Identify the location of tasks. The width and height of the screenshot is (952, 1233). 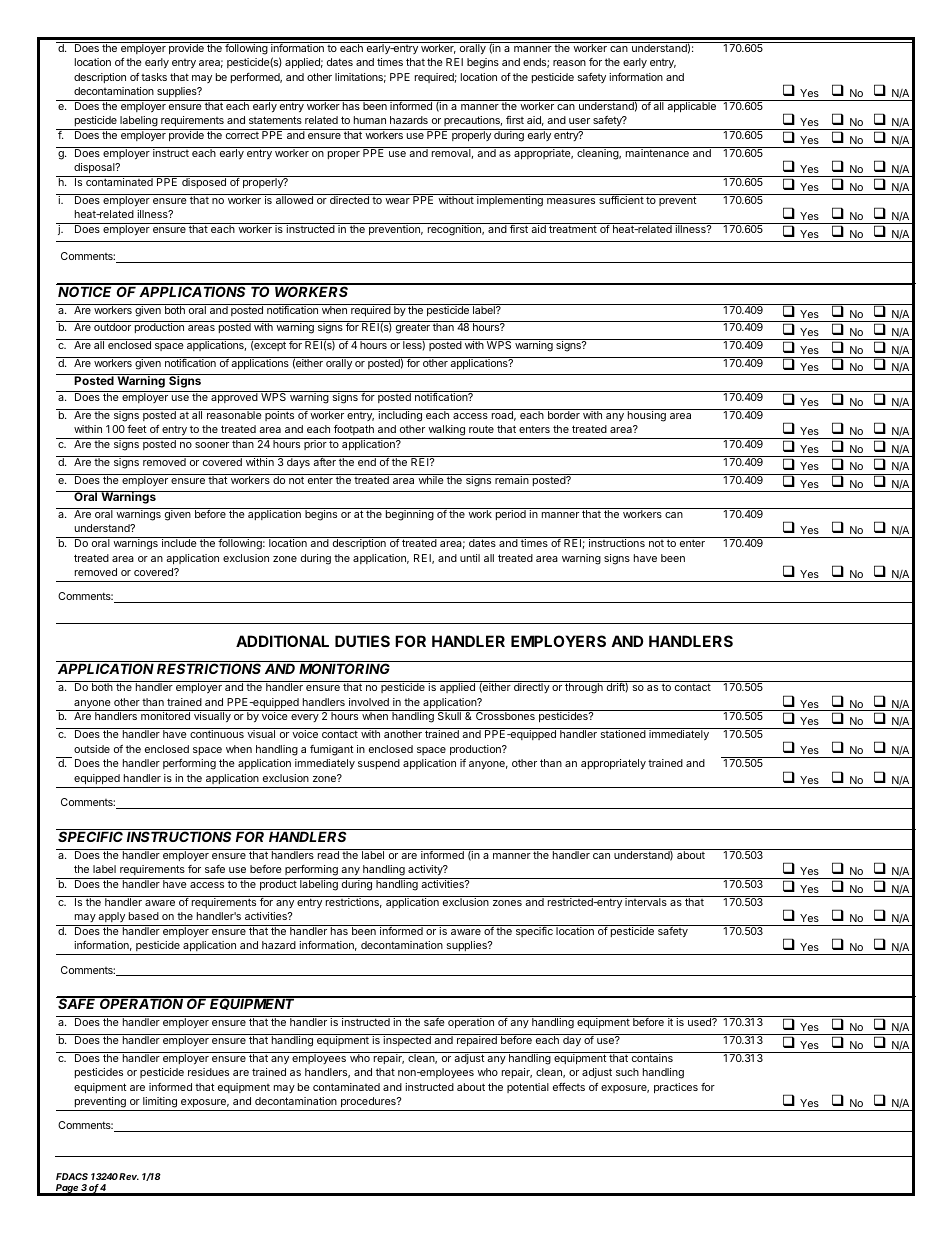
(154, 77).
